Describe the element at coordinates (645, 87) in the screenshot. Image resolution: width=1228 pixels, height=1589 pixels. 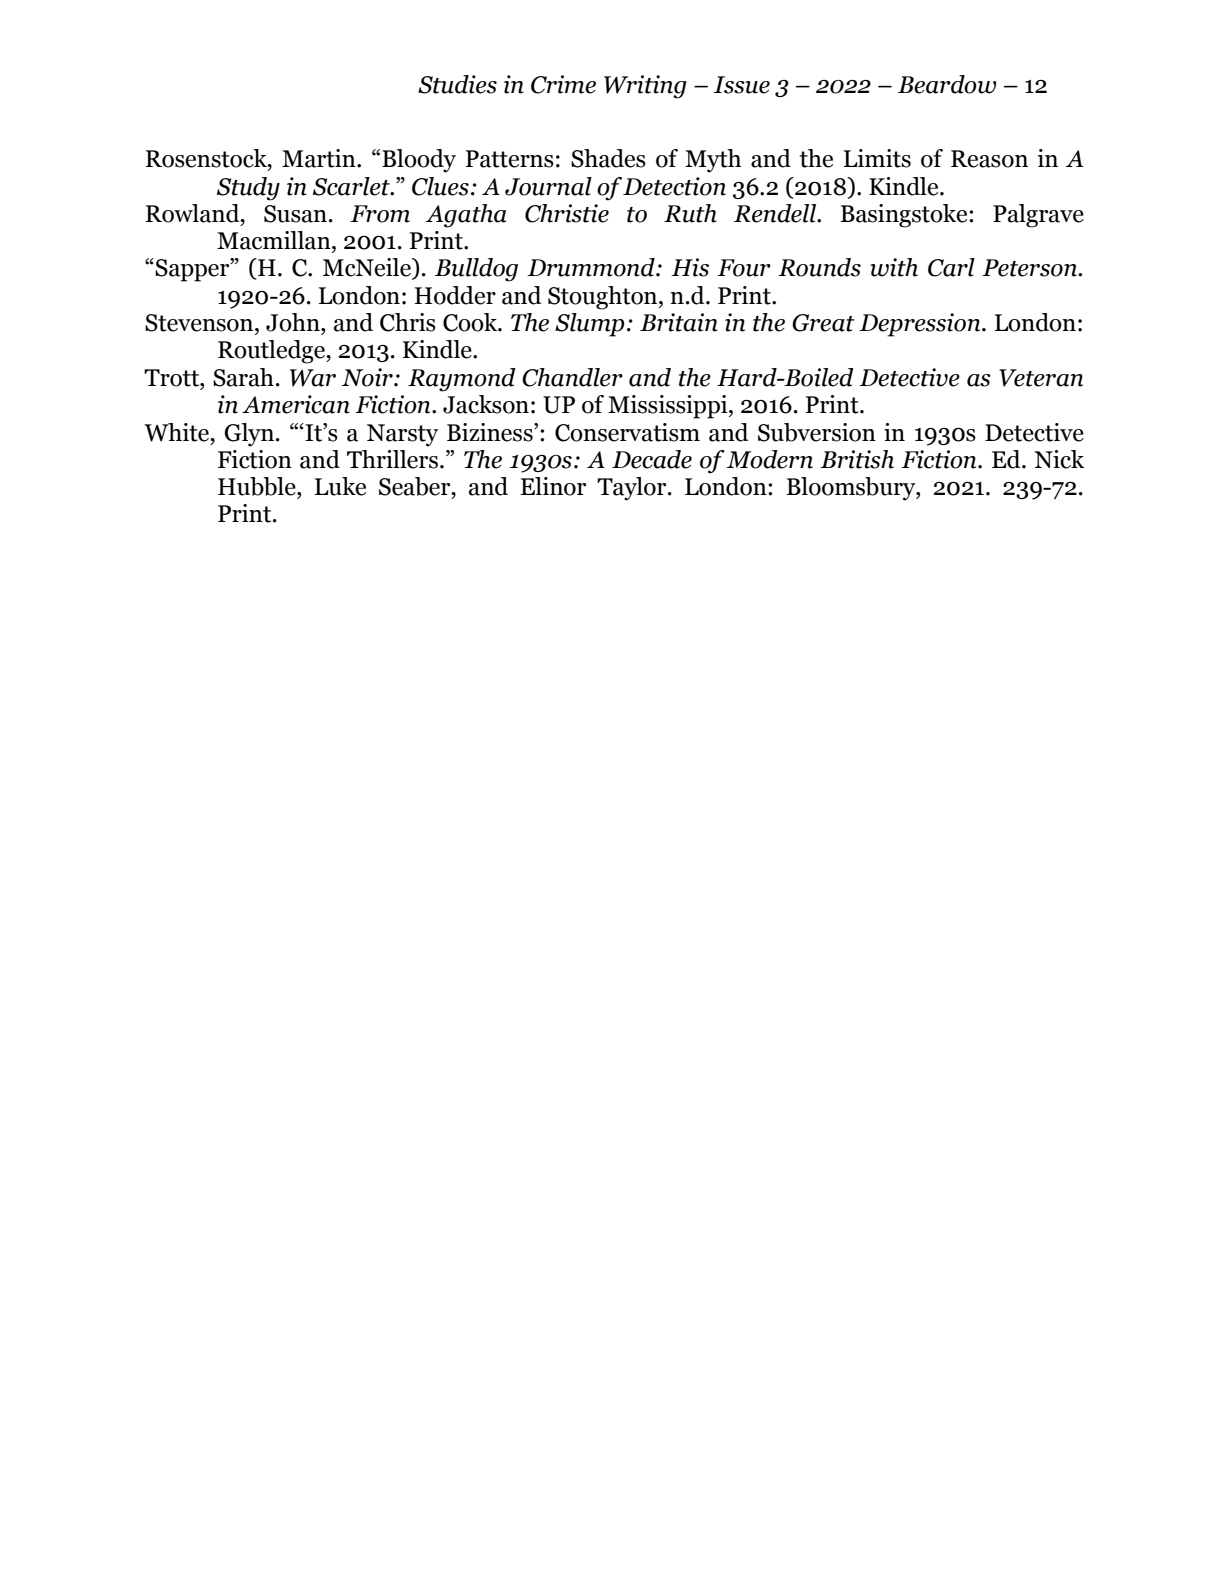
I see `Writing` at that location.
